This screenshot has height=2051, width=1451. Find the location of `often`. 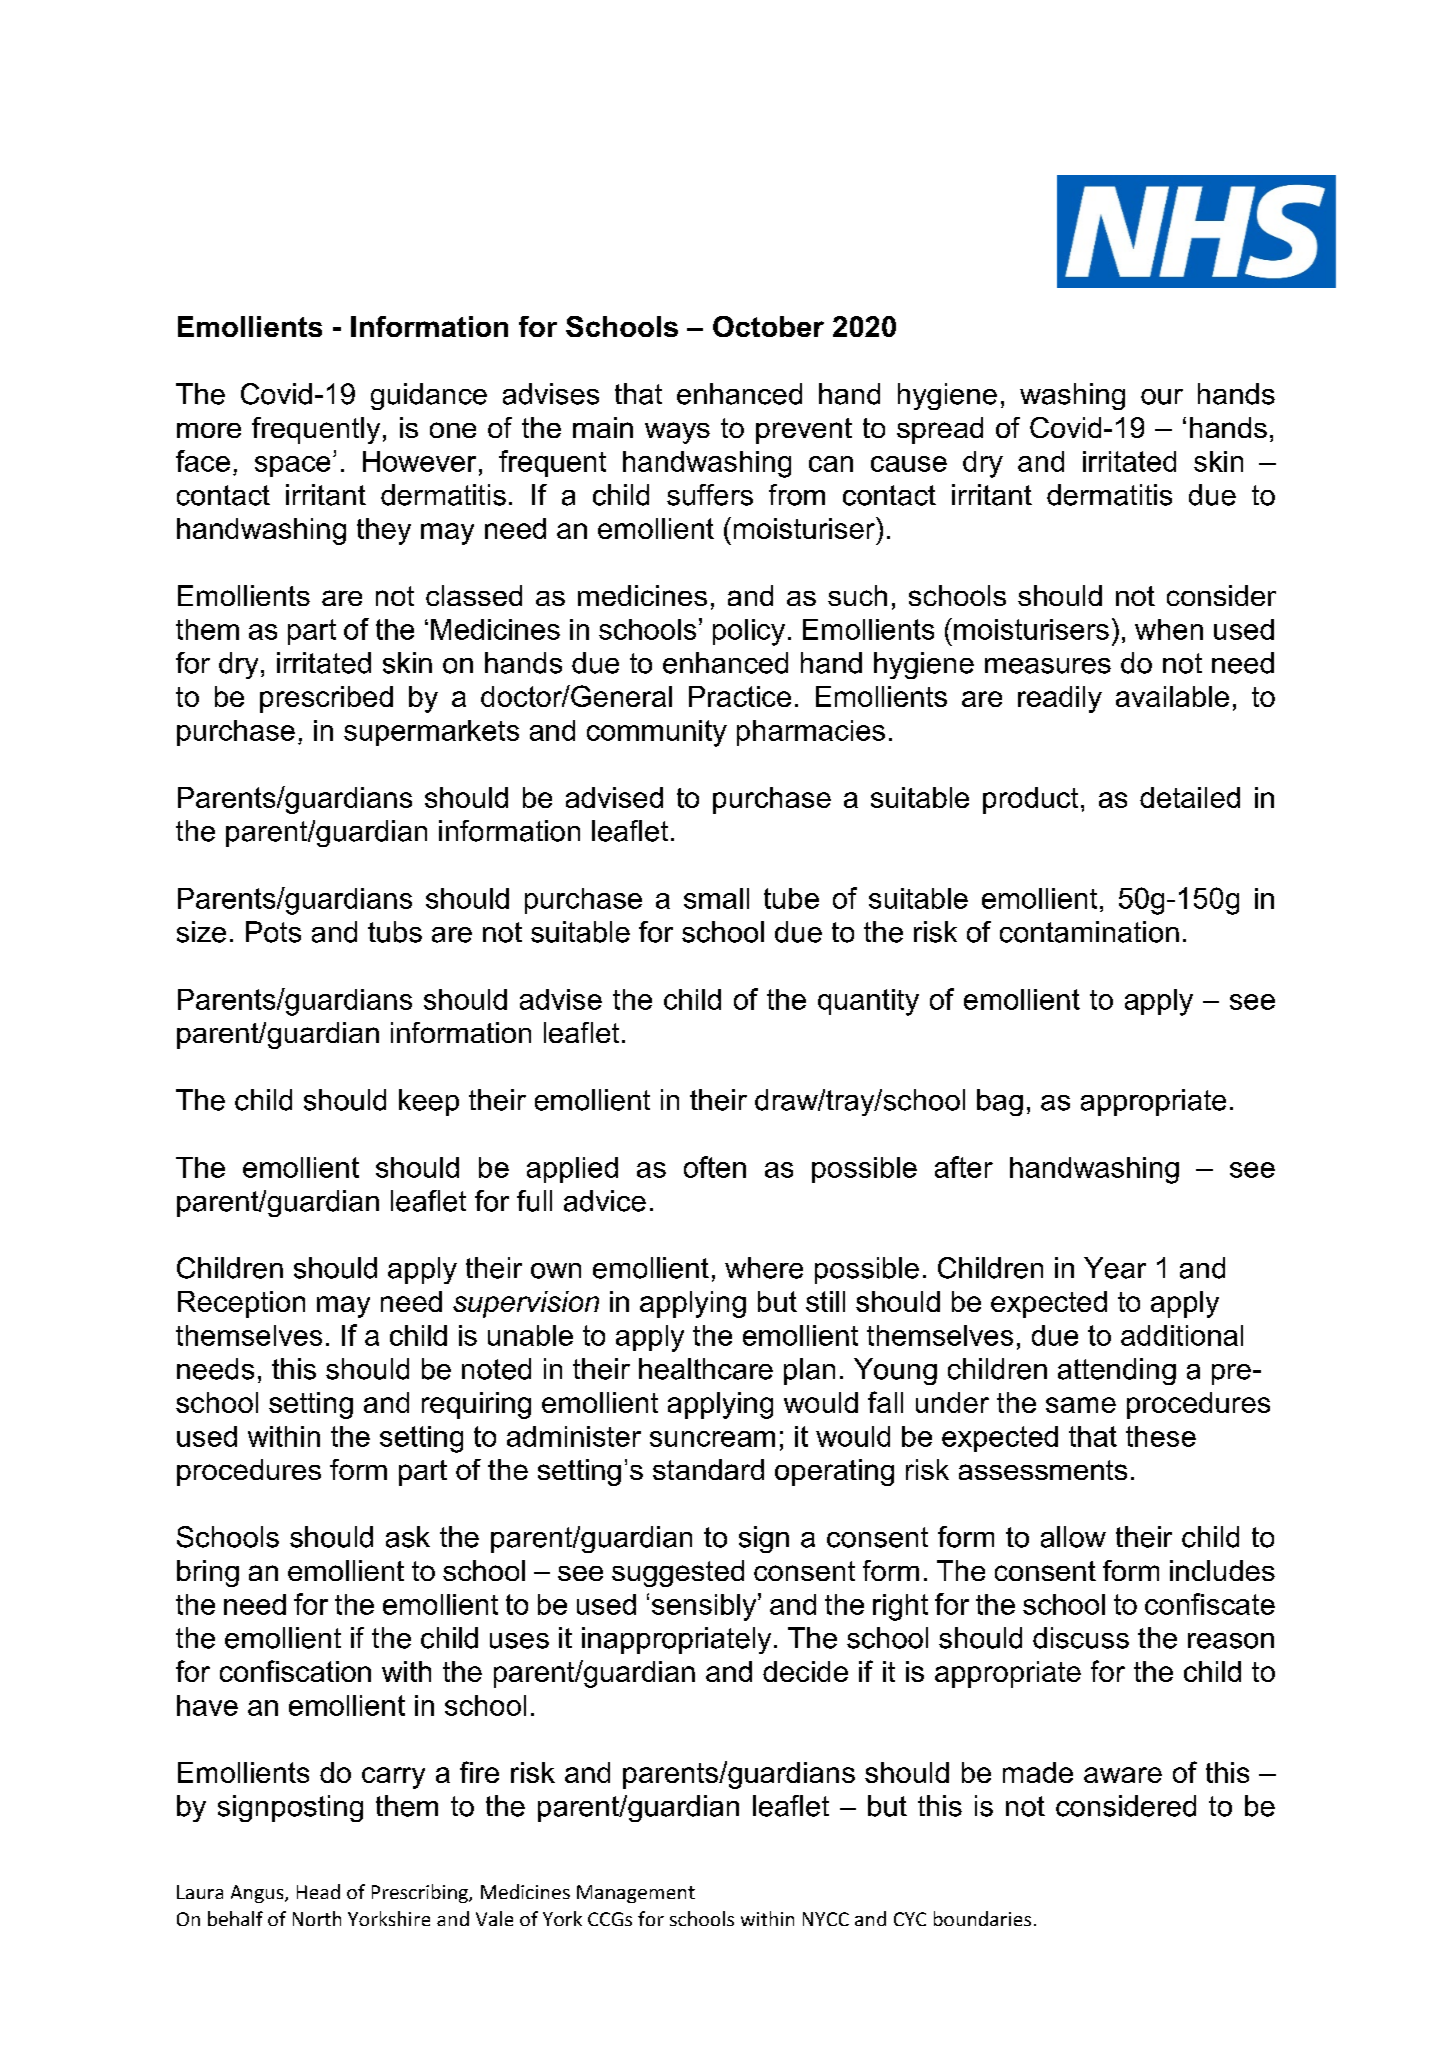

often is located at coordinates (715, 1167).
